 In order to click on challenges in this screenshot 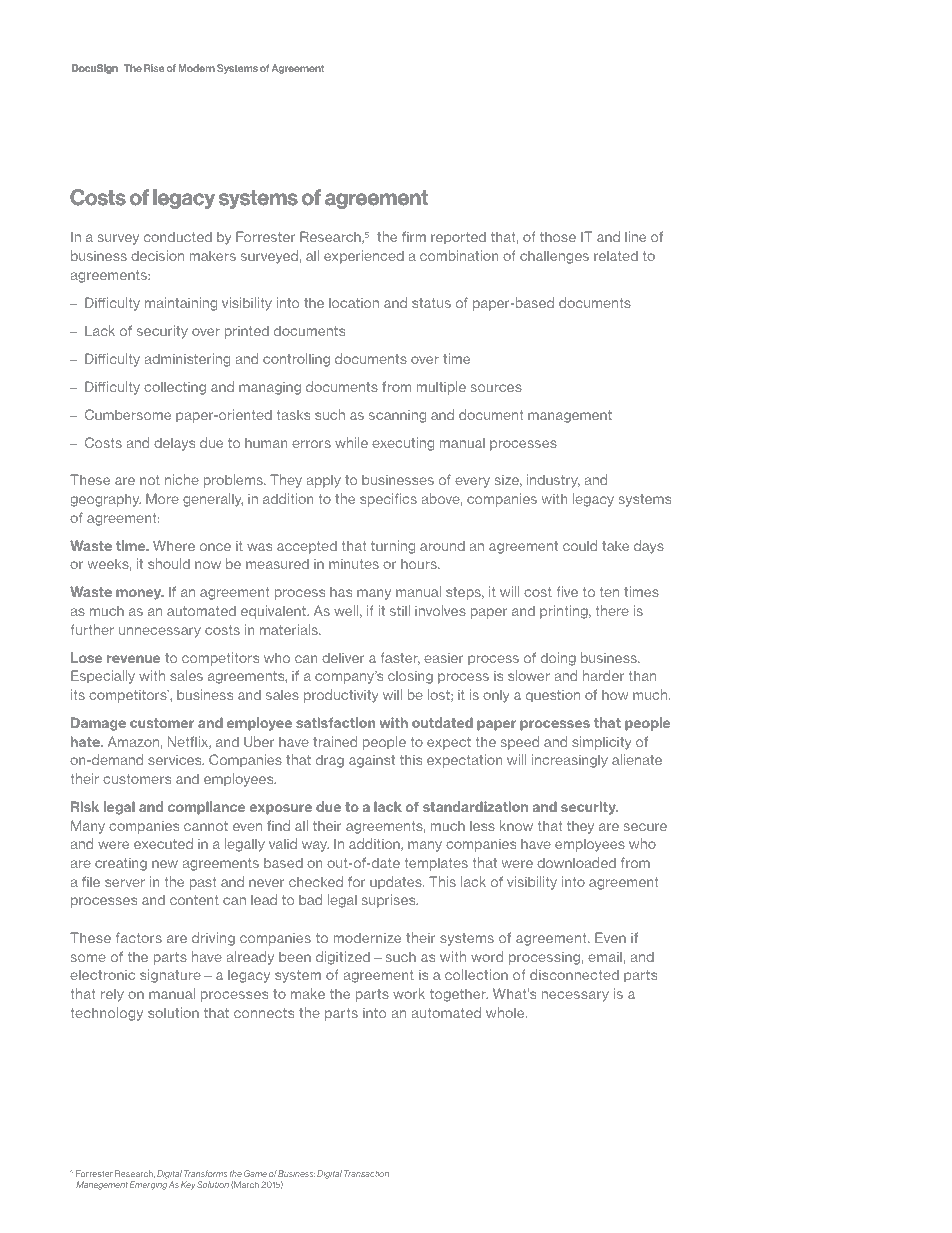, I will do `click(554, 257)`.
